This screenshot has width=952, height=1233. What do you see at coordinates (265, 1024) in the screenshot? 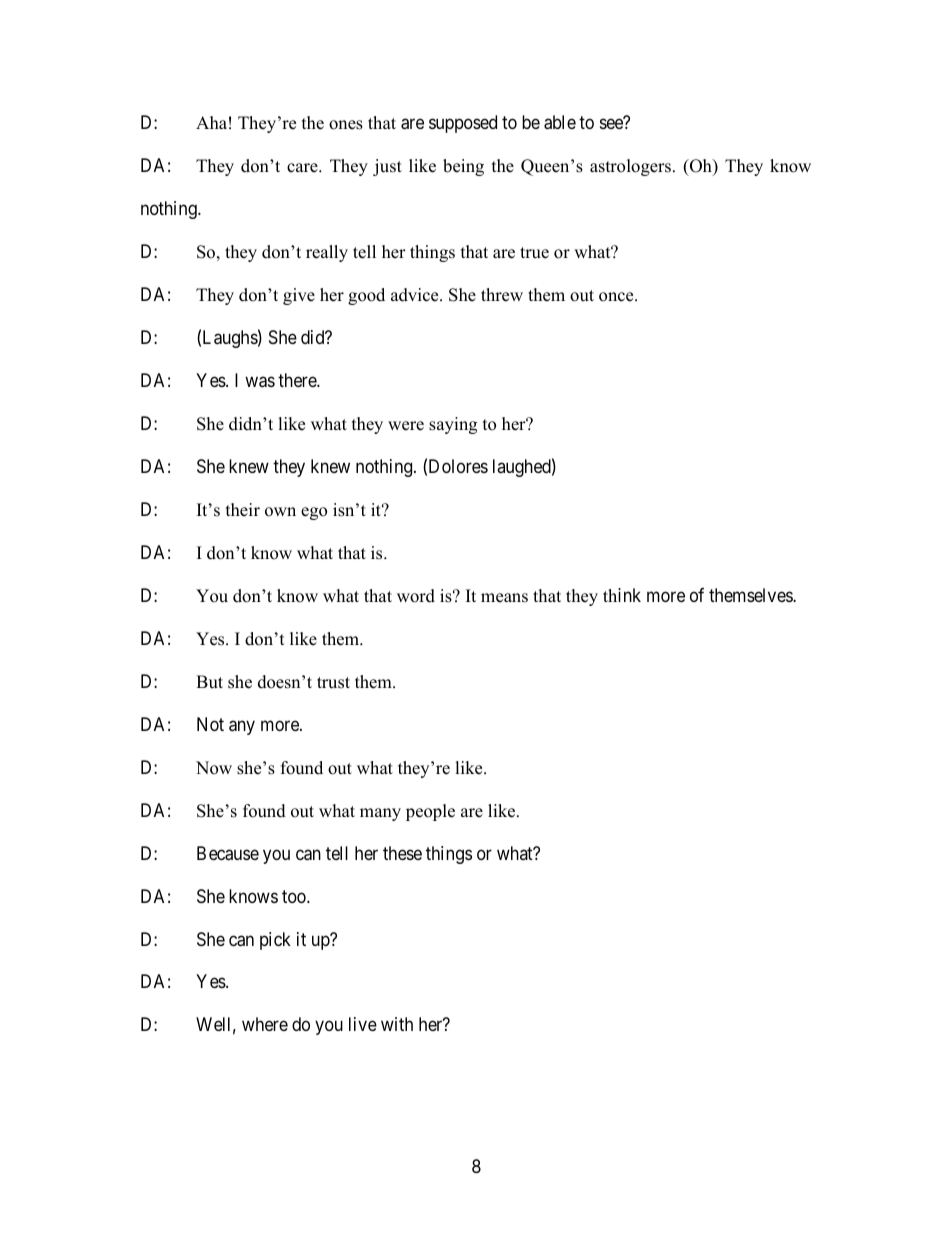
I see `where` at bounding box center [265, 1024].
